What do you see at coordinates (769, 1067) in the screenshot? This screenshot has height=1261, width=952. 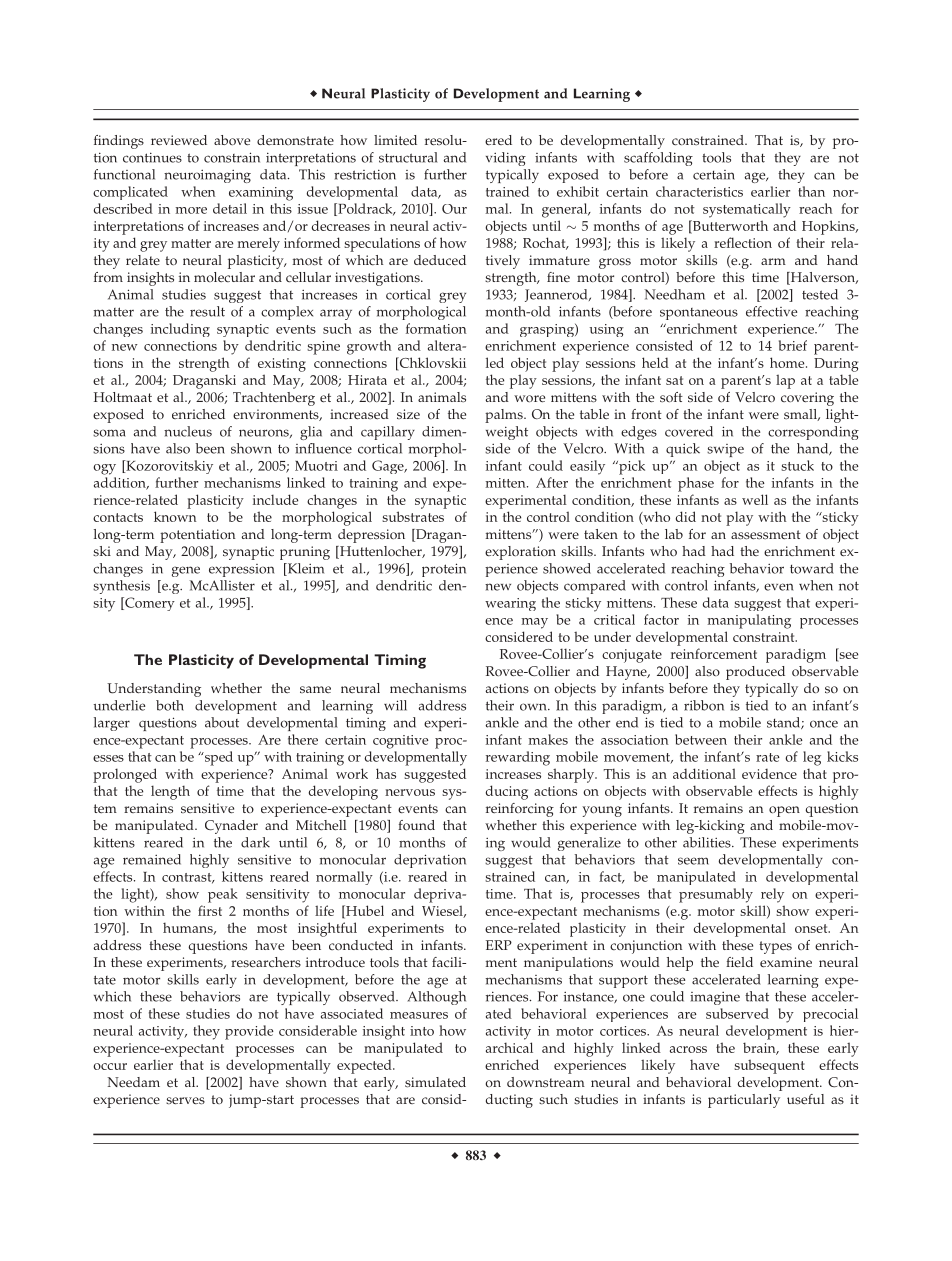 I see `subsequent` at bounding box center [769, 1067].
